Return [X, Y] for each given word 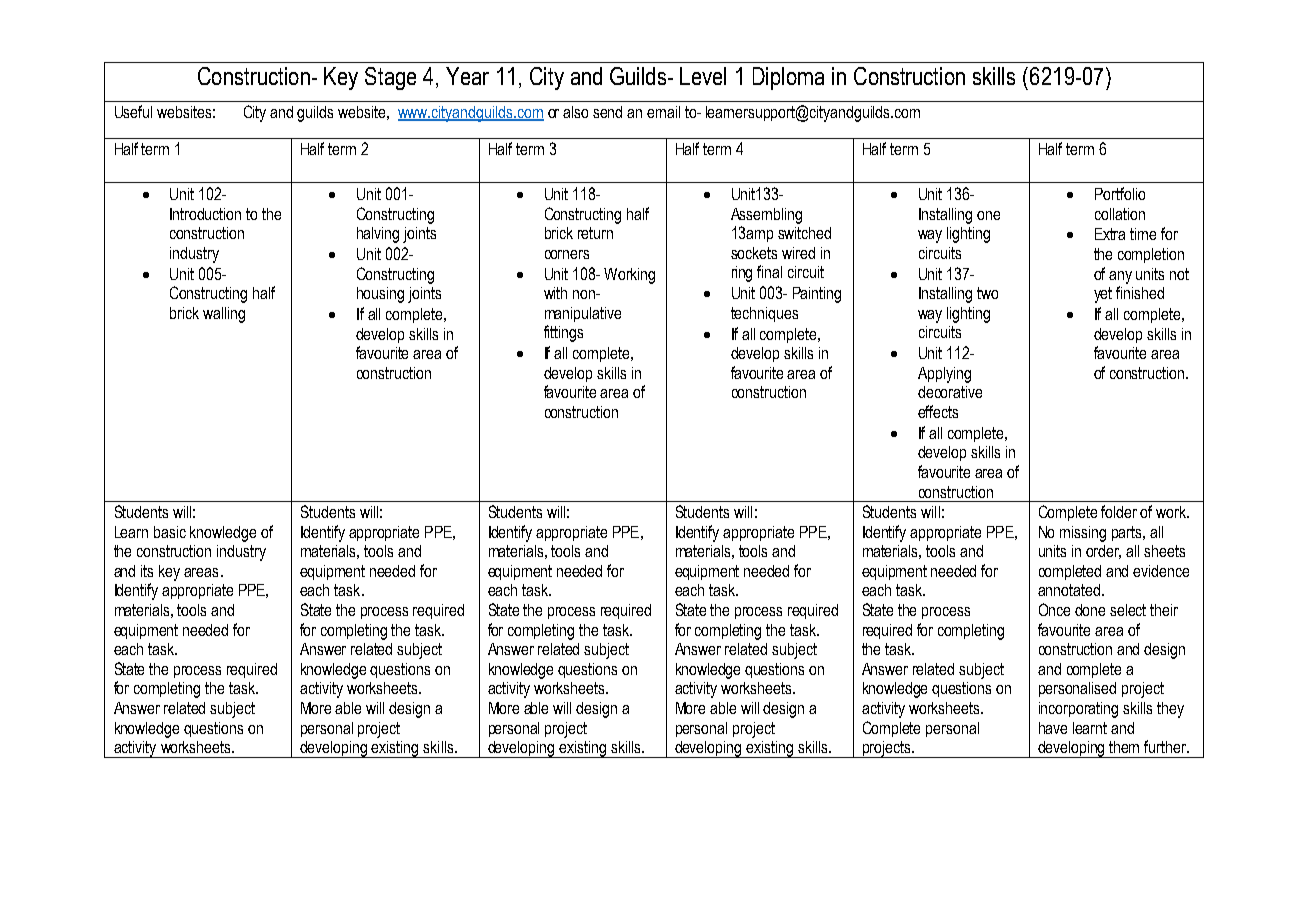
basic [170, 532]
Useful [133, 111]
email [663, 112]
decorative [950, 392]
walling [224, 315]
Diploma [788, 78]
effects [938, 411]
